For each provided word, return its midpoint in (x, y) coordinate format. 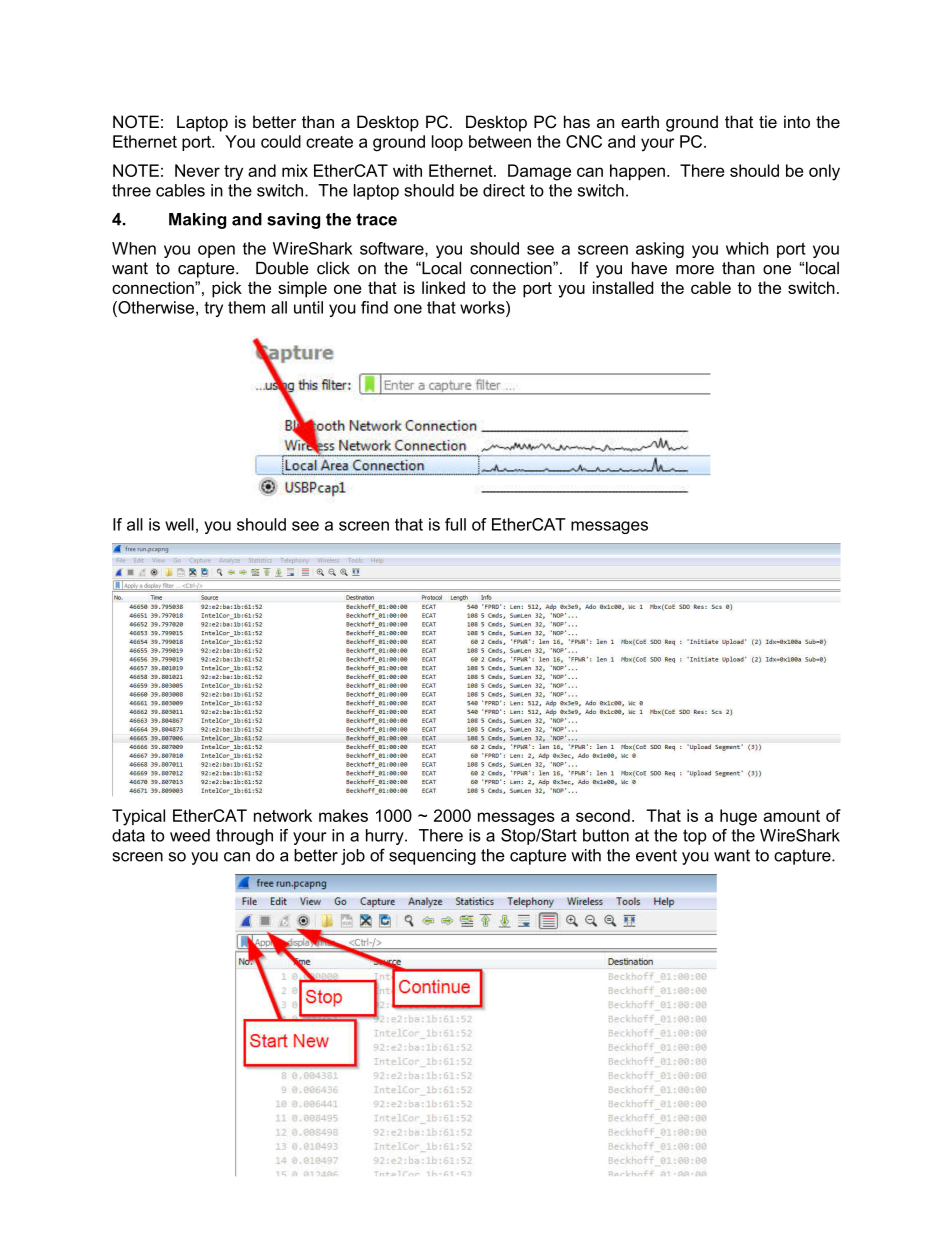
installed (623, 287)
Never (197, 170)
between (500, 141)
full (455, 524)
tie (768, 121)
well (179, 524)
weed (190, 835)
